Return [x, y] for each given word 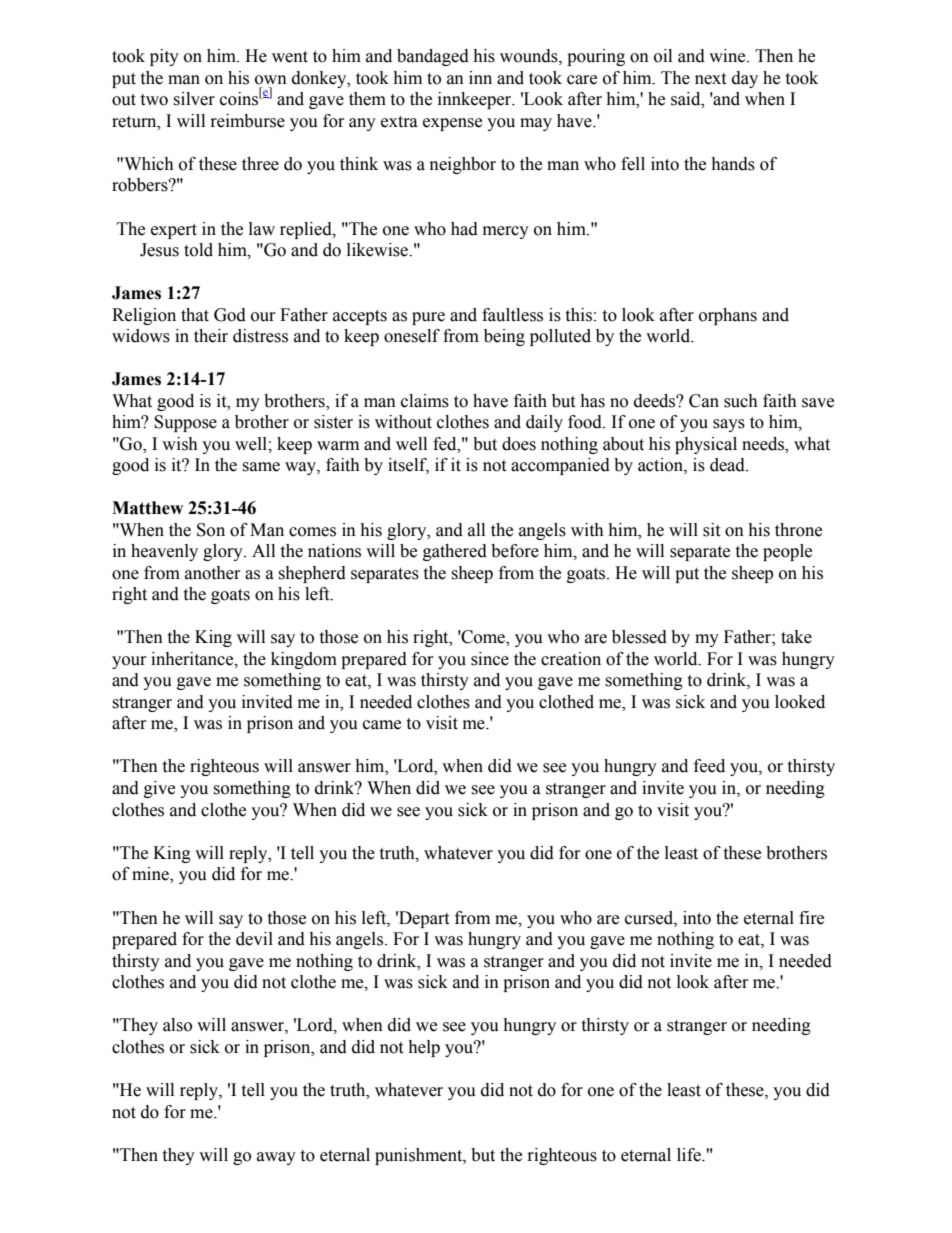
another [213, 573]
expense [452, 124]
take [796, 637]
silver [194, 99]
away [276, 1158]
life [690, 1155]
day [745, 79]
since [490, 659]
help [424, 1048]
